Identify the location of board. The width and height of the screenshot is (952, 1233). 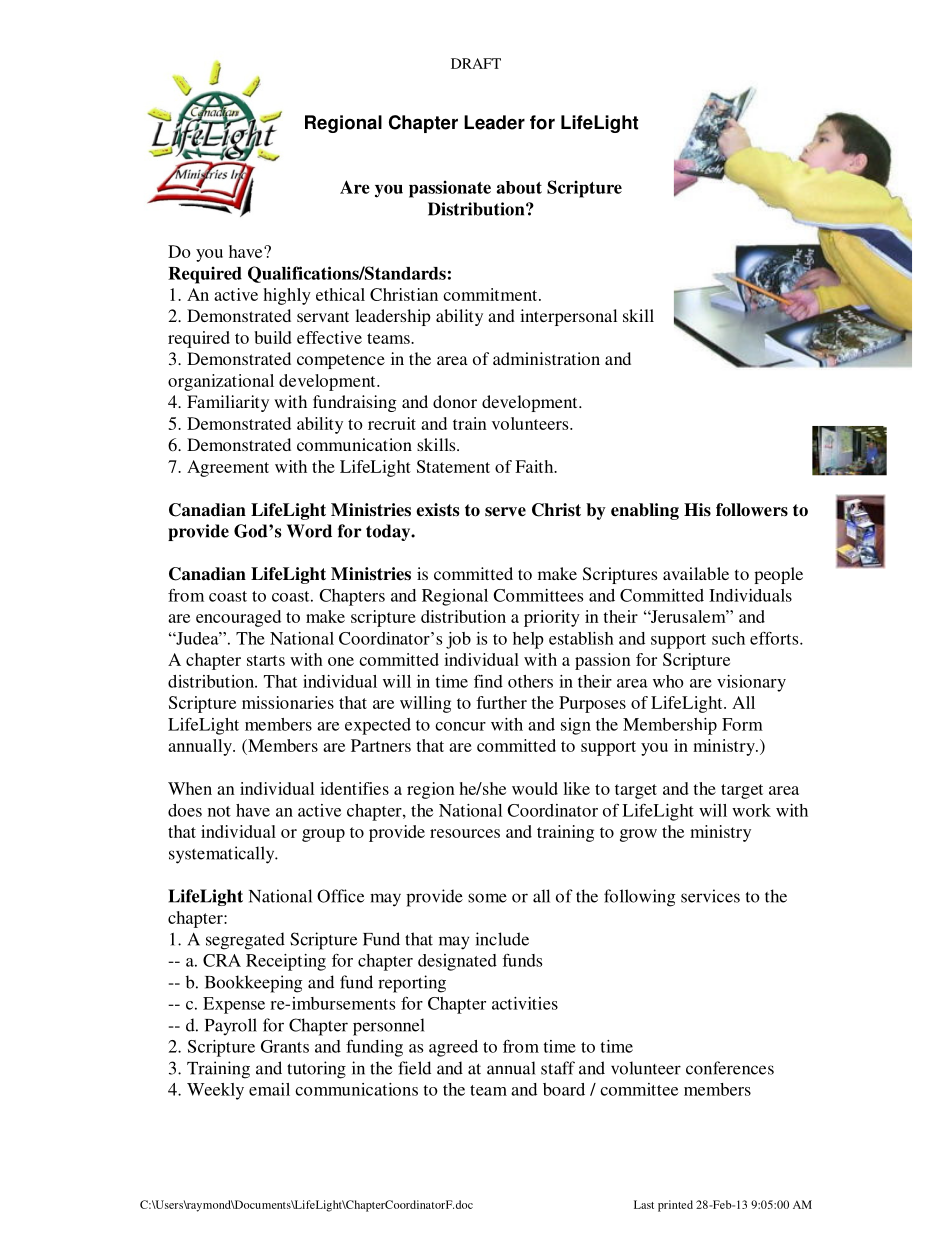
(564, 1089).
